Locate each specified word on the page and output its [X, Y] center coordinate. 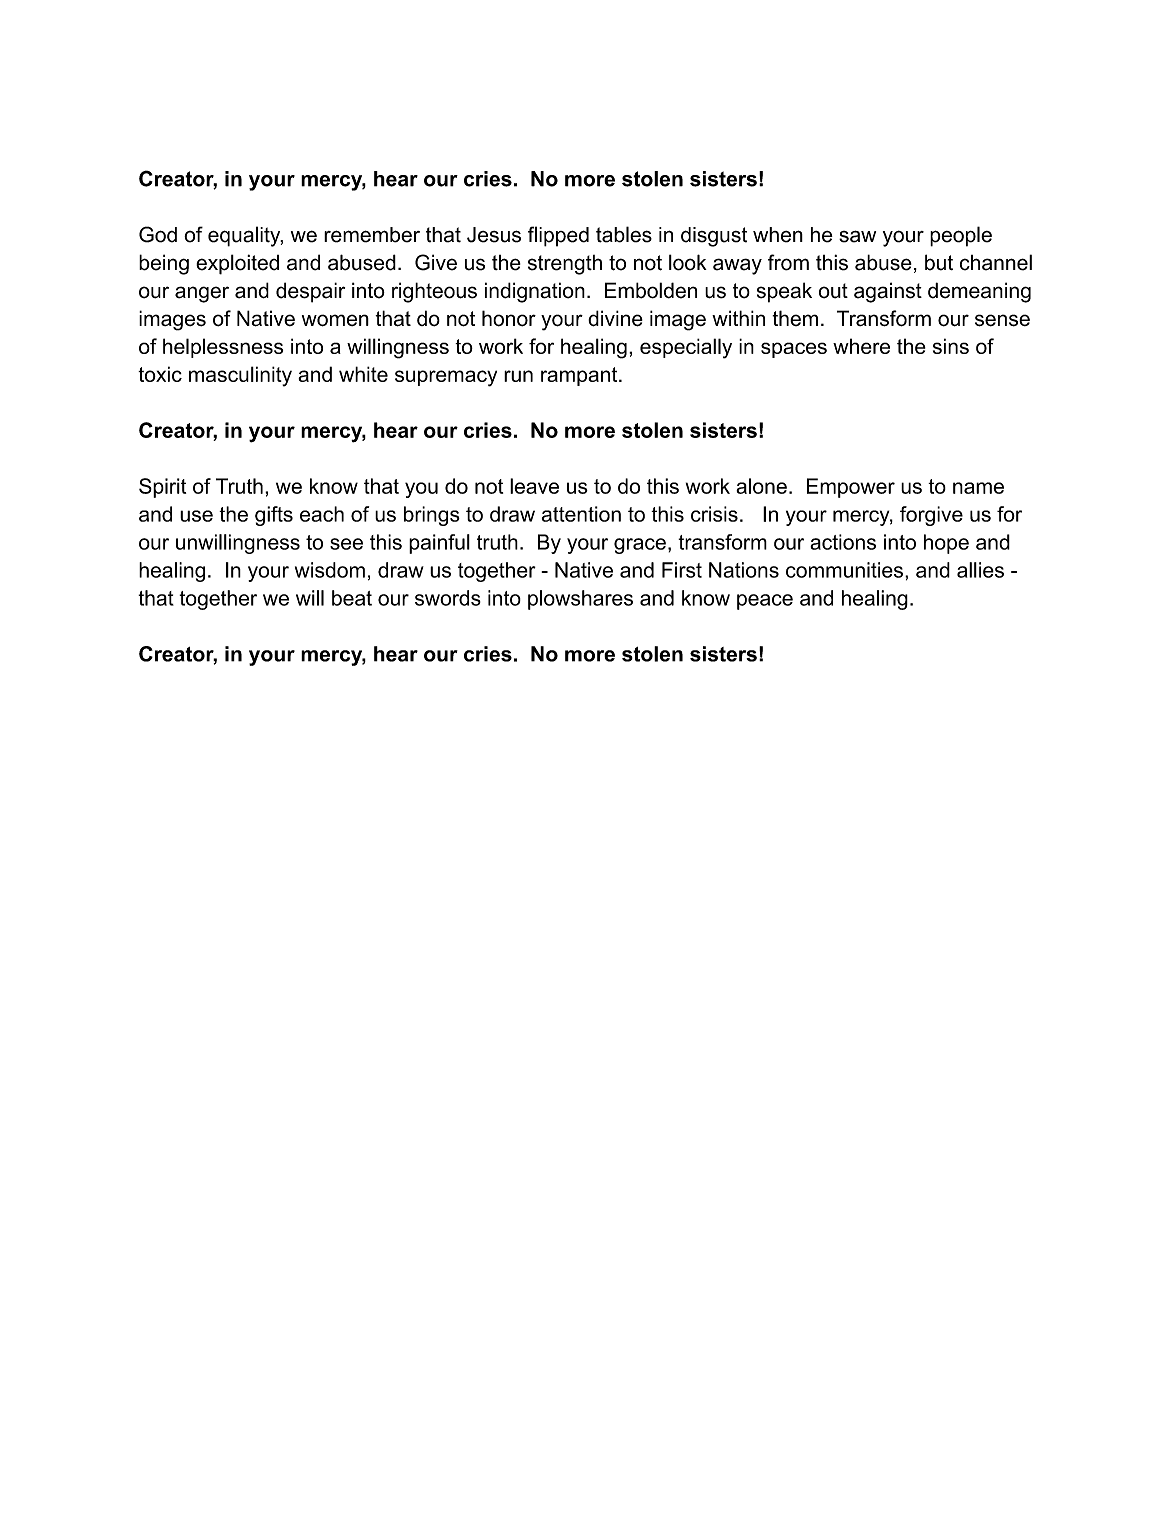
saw [857, 236]
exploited [237, 264]
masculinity [240, 376]
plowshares [580, 600]
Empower [851, 488]
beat [352, 598]
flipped [558, 236]
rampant [580, 376]
